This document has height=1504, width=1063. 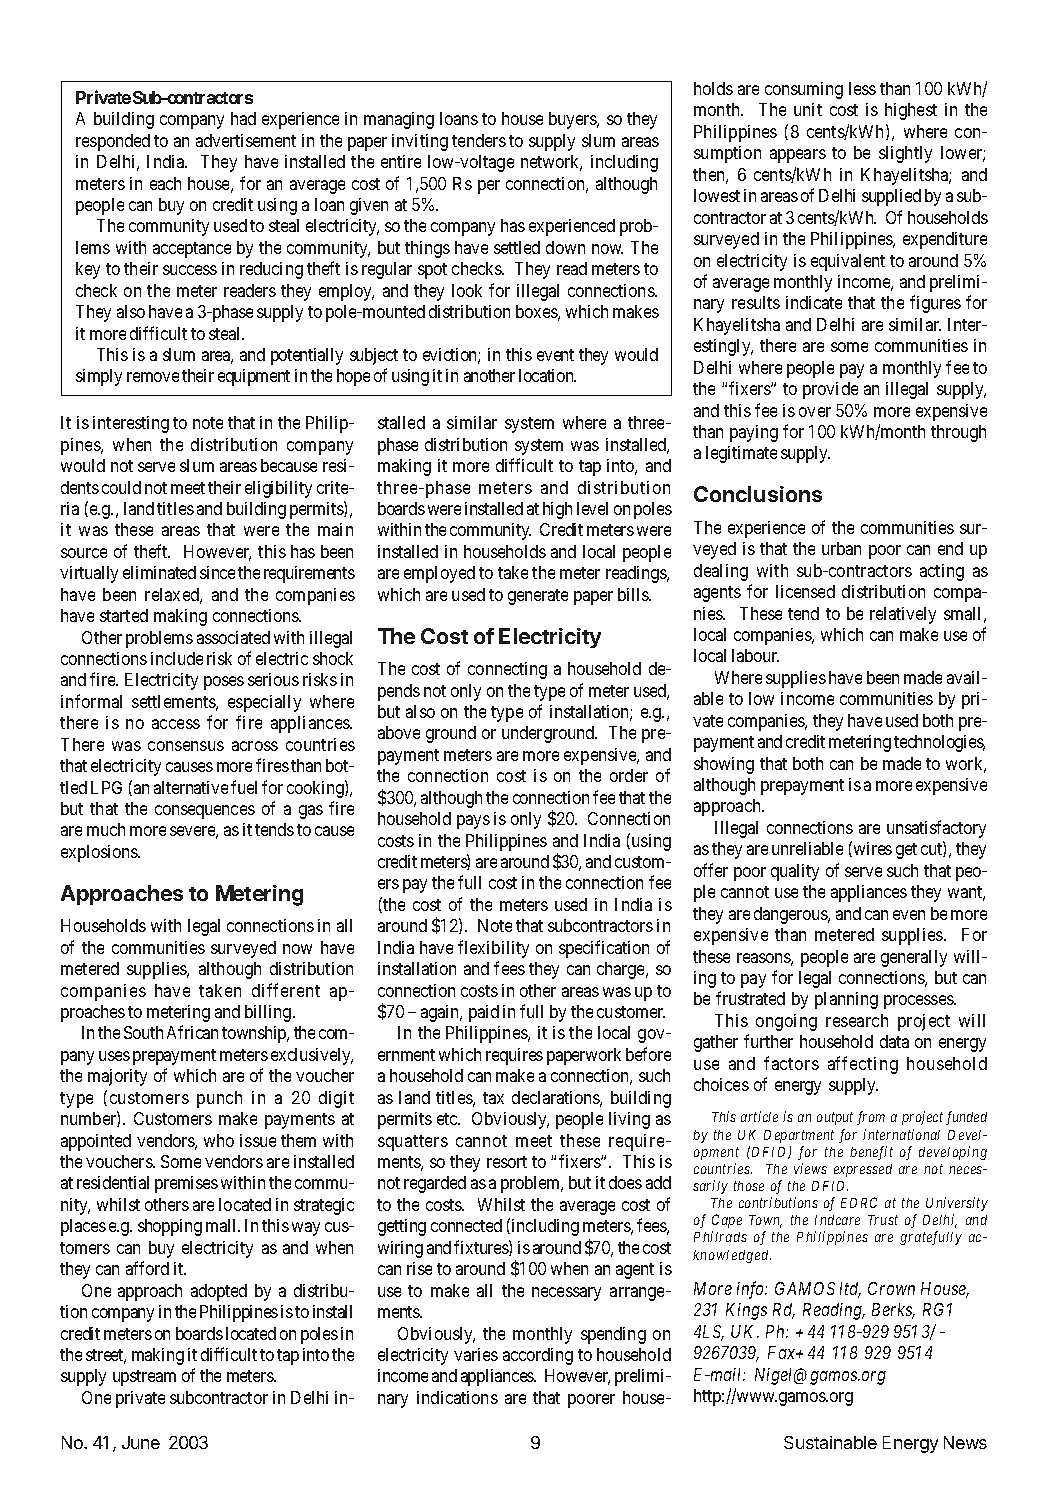 What do you see at coordinates (243, 118) in the document?
I see `had` at bounding box center [243, 118].
